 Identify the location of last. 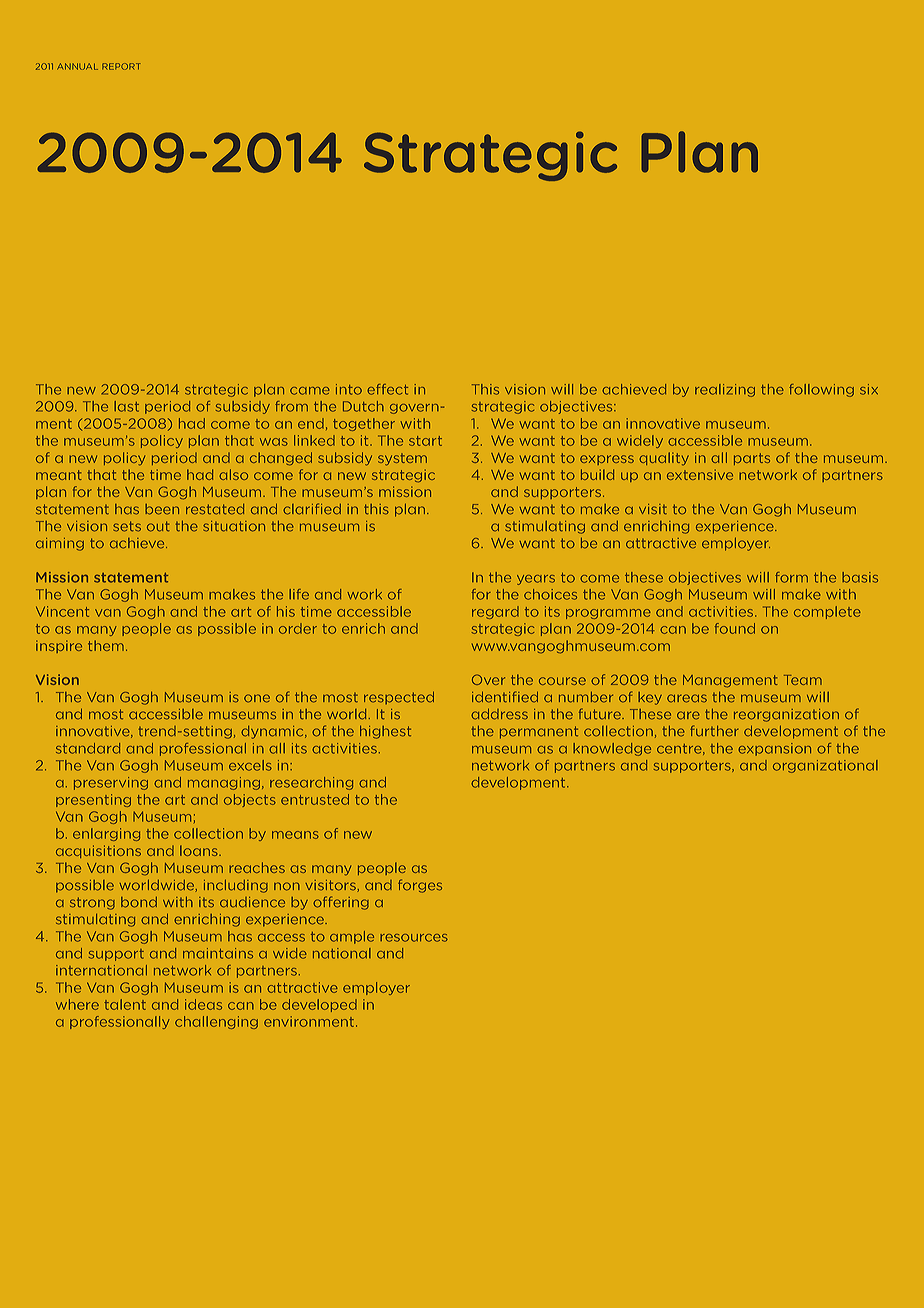
(126, 406).
